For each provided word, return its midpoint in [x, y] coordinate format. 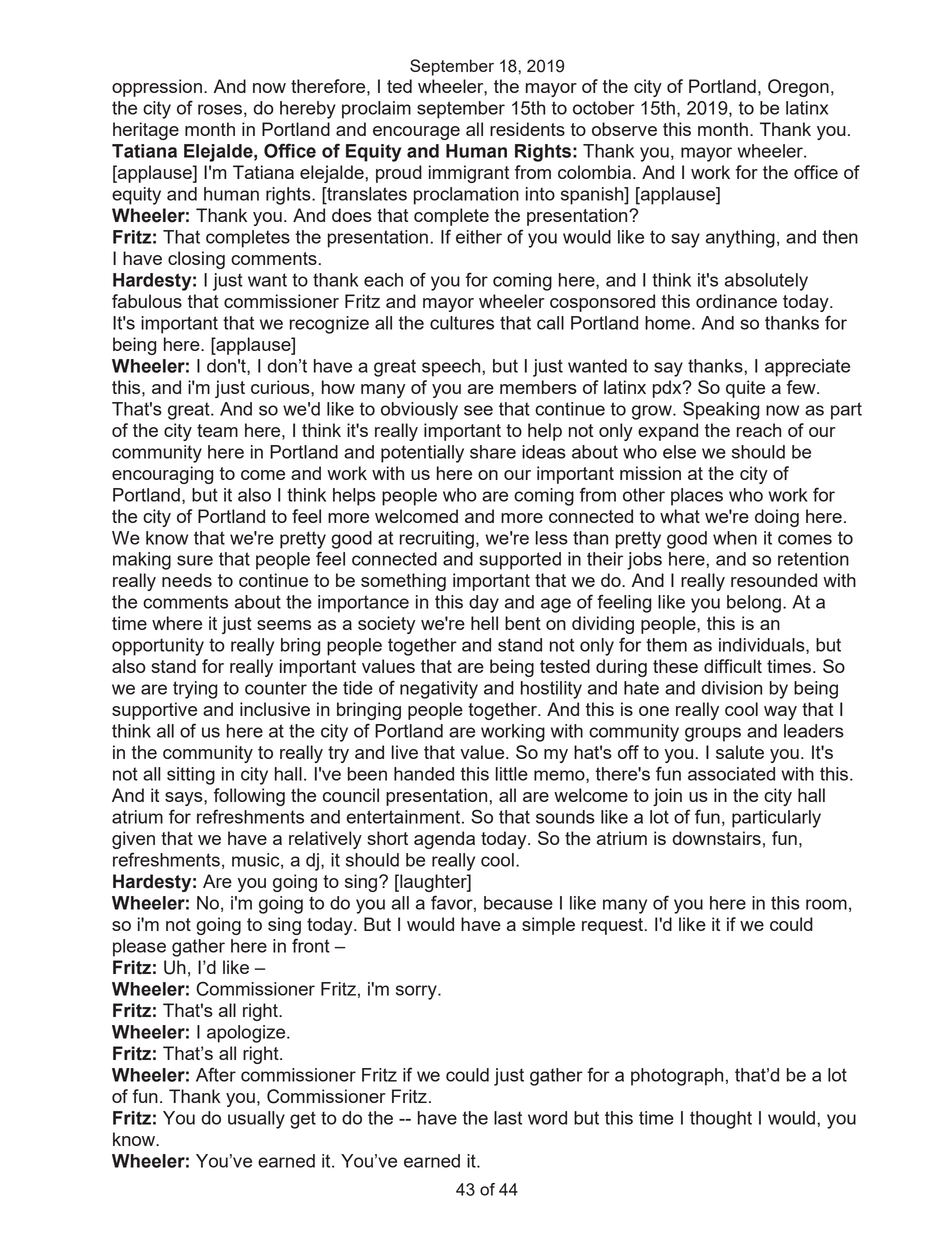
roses [220, 109]
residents [527, 129]
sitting [191, 776]
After [216, 1074]
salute [740, 752]
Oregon [798, 88]
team [217, 430]
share [493, 452]
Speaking [721, 410]
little [512, 774]
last [508, 1118]
